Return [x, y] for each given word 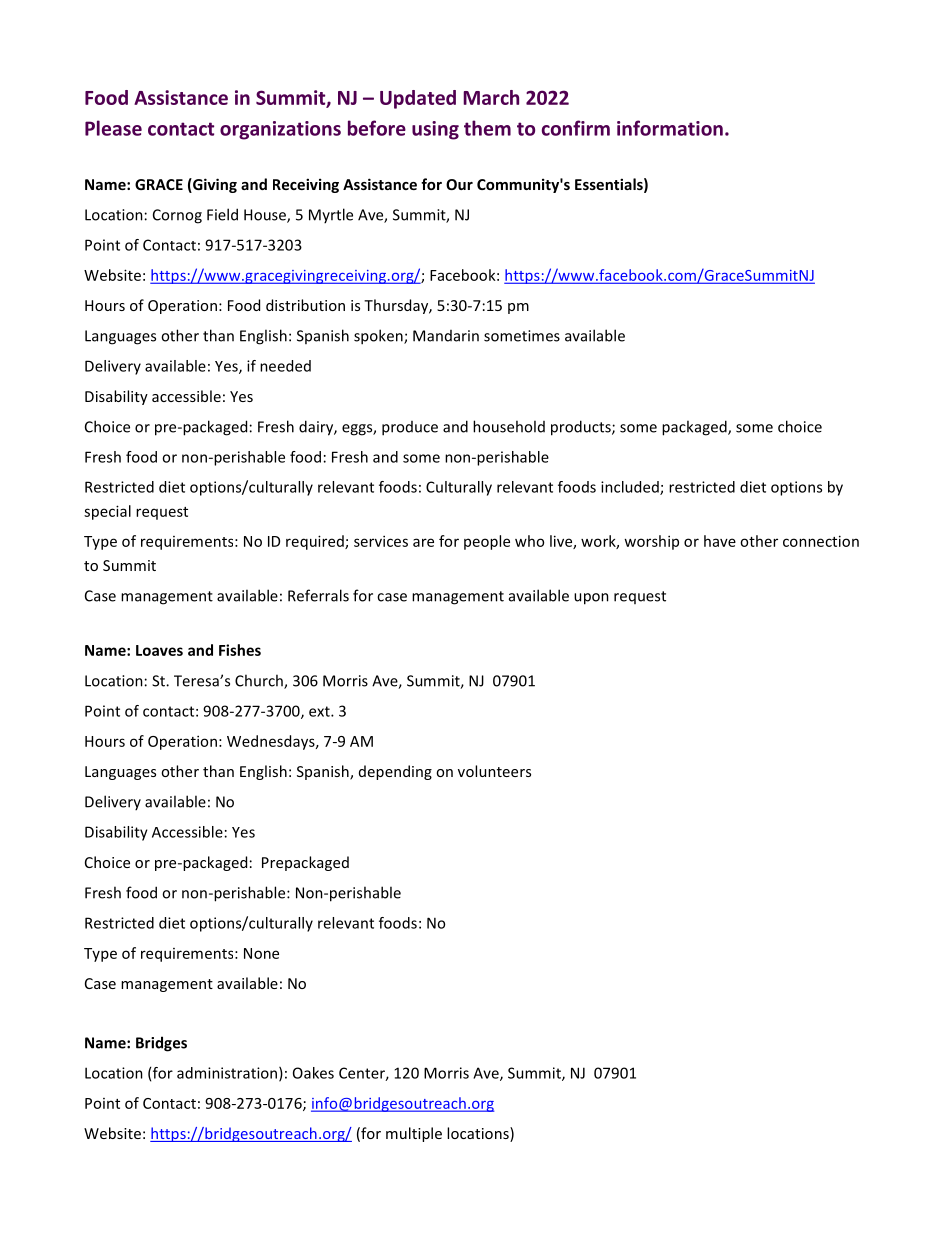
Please [113, 128]
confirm [576, 128]
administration [228, 1074]
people [487, 542]
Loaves [159, 650]
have [720, 541]
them [487, 128]
